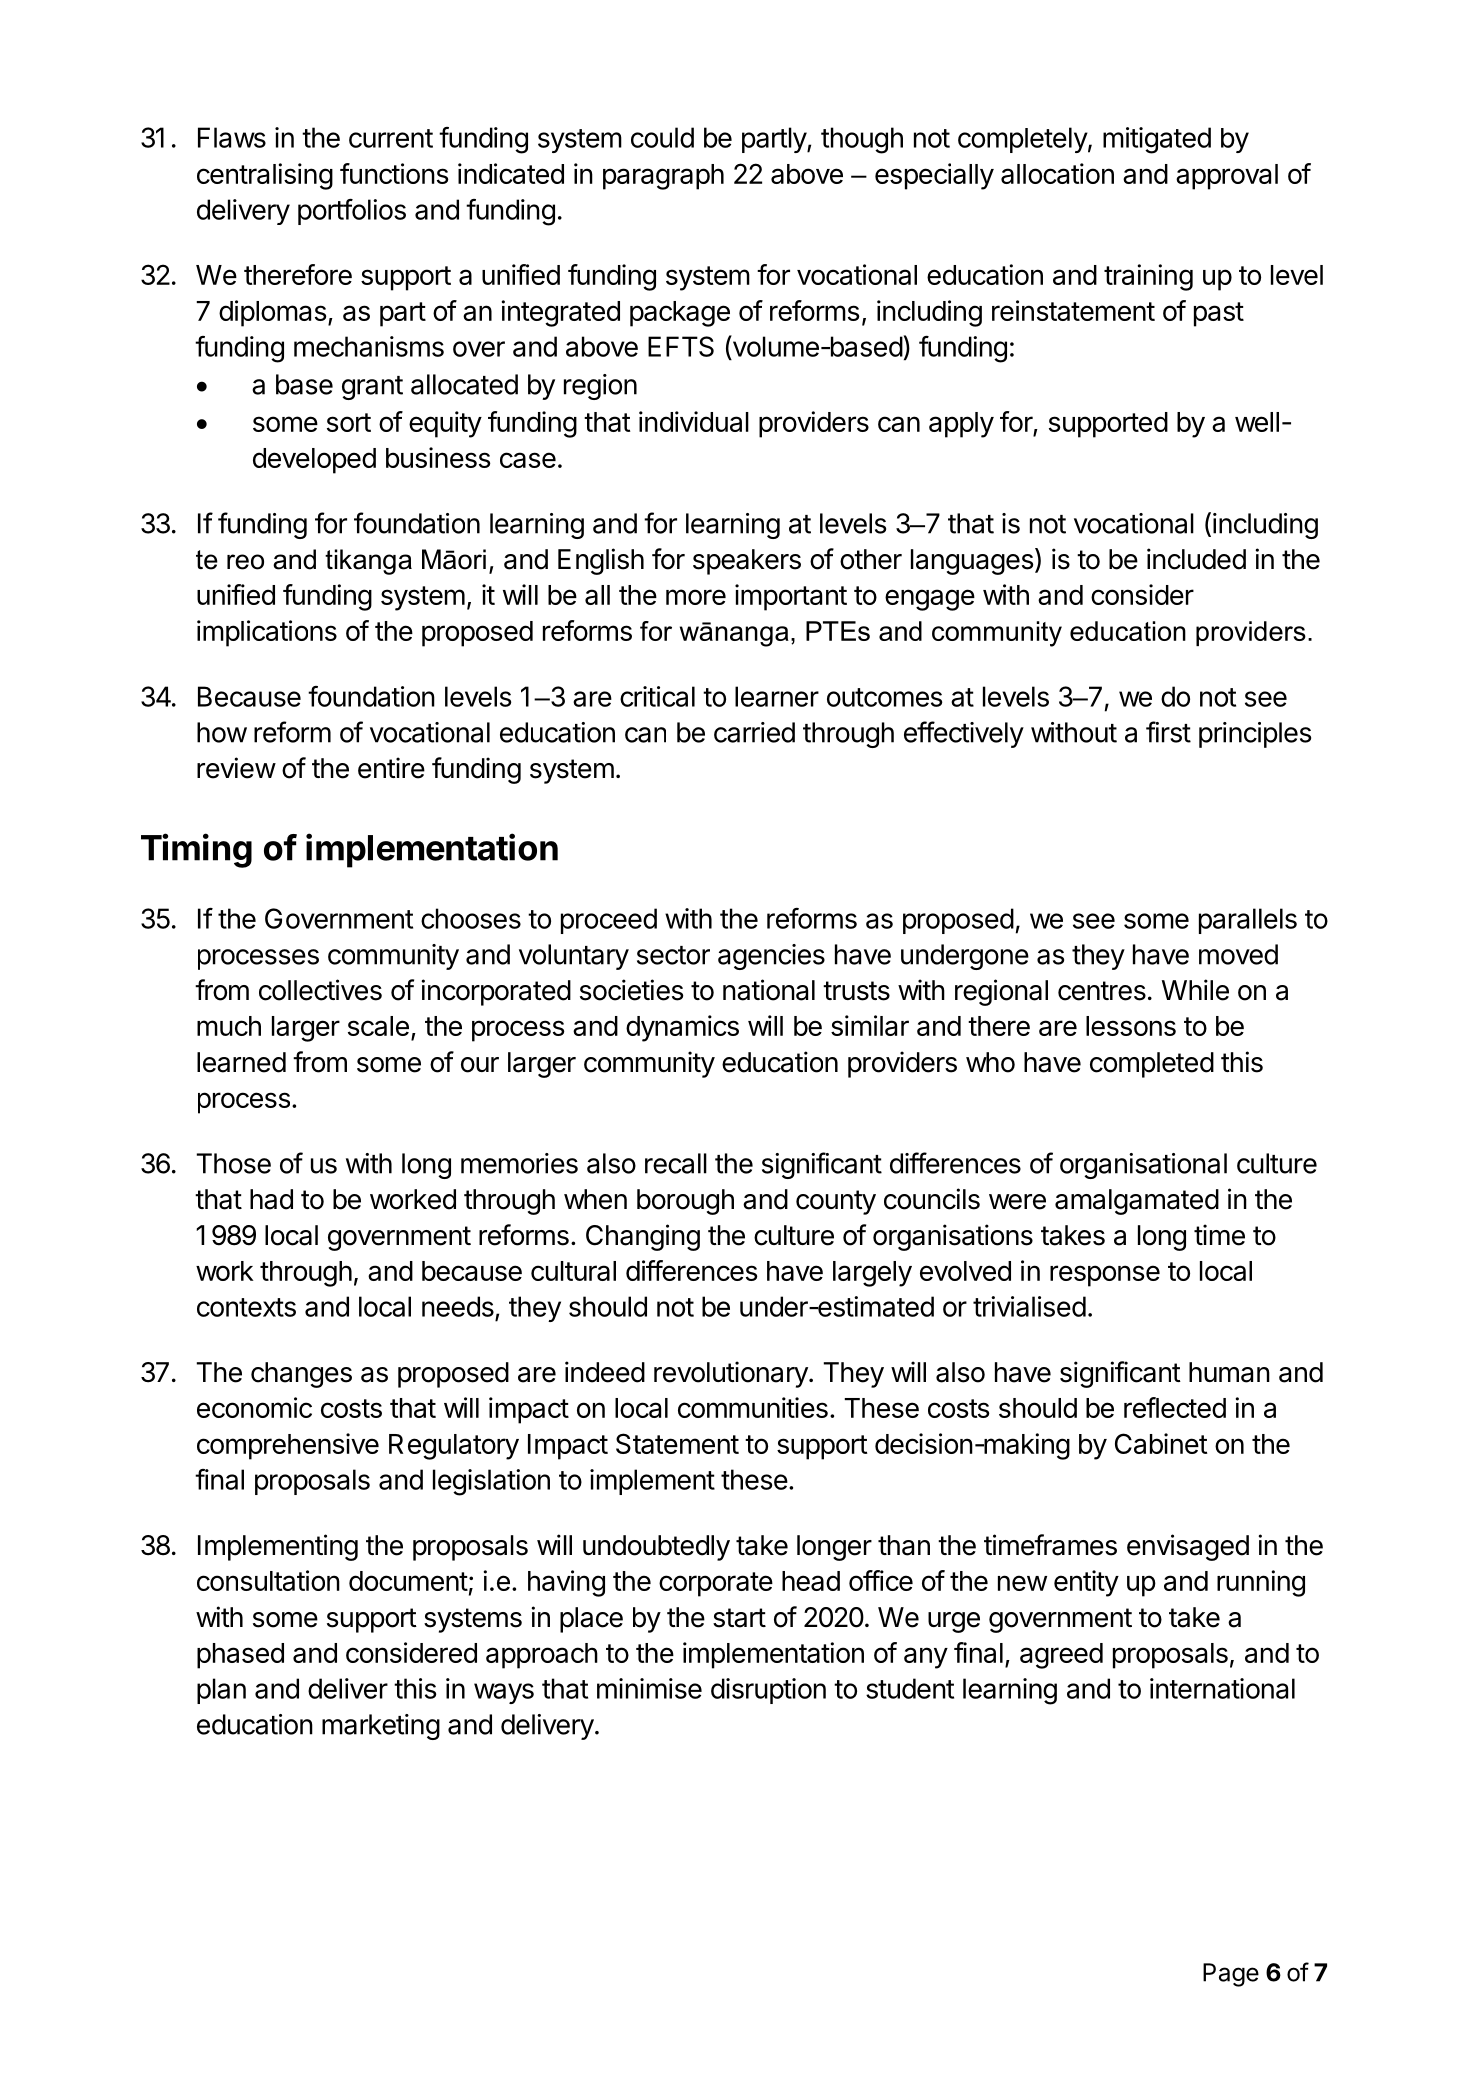 The image size is (1467, 2075). Describe the element at coordinates (732, 1374) in the image. I see `revolutionary` at that location.
